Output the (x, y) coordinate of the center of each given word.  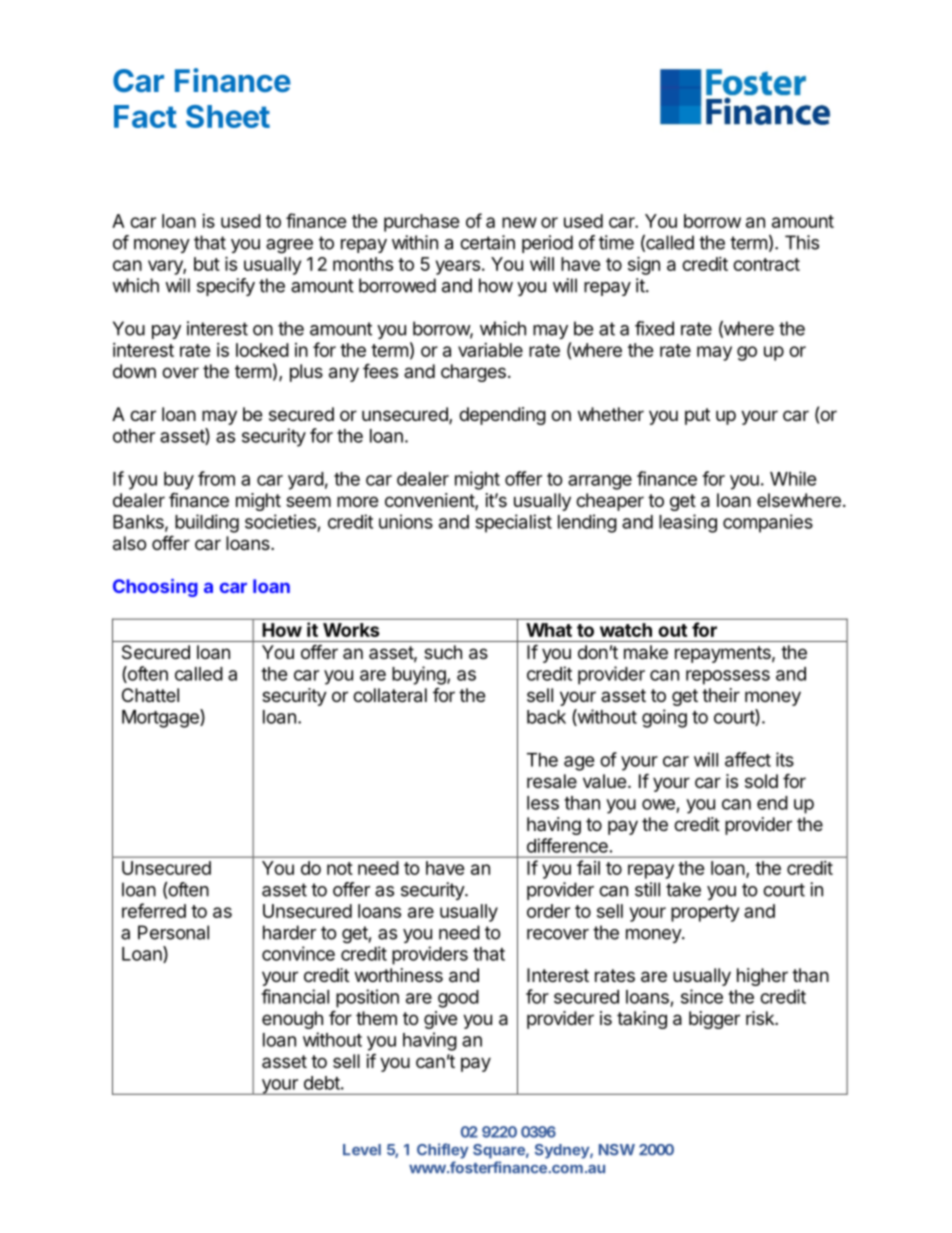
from (216, 478)
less (543, 803)
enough (292, 1020)
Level (362, 1150)
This (802, 242)
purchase (422, 223)
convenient (430, 501)
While (793, 478)
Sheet (228, 116)
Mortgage (161, 718)
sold (761, 781)
